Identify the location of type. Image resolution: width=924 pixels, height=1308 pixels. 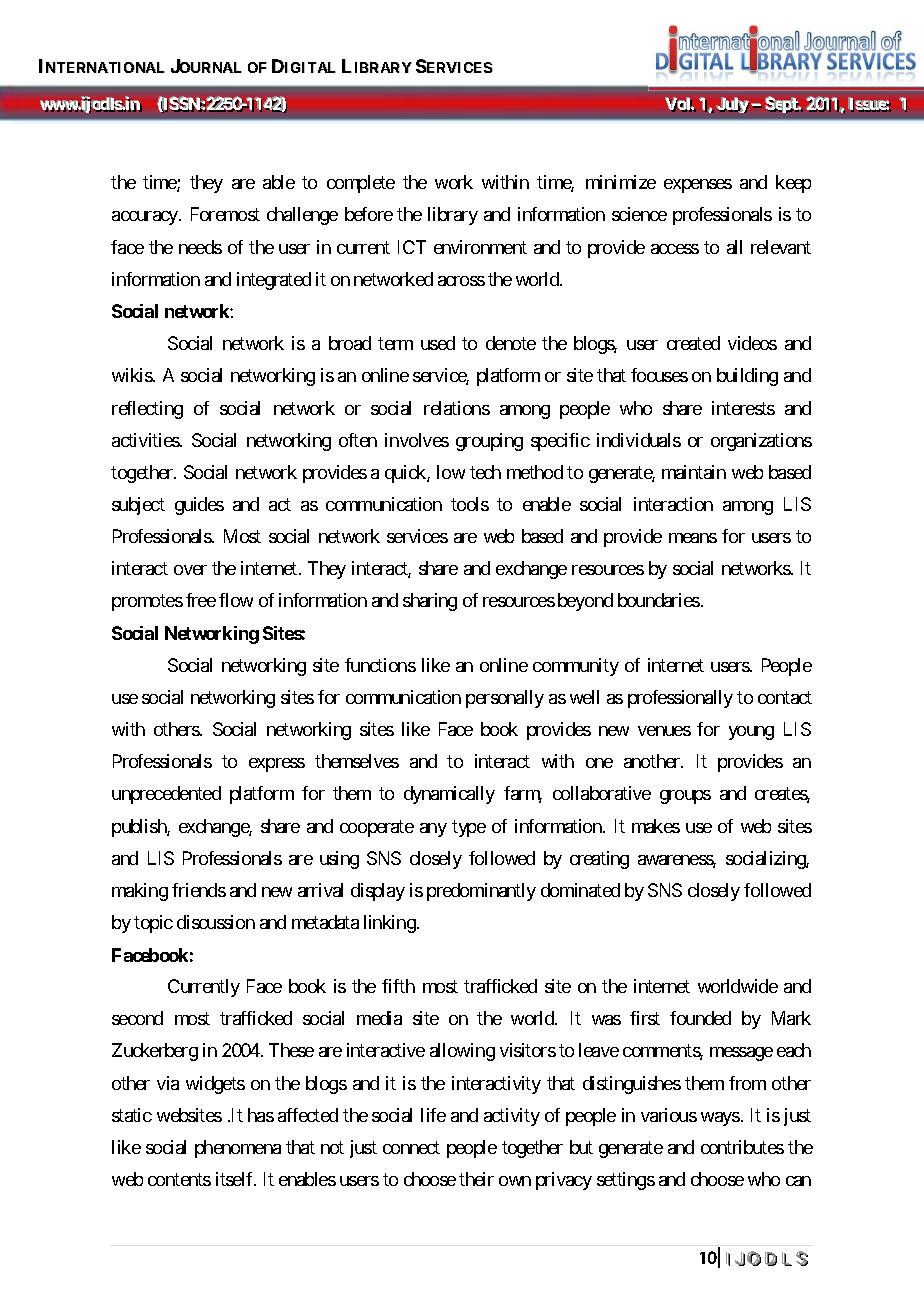
(469, 828).
